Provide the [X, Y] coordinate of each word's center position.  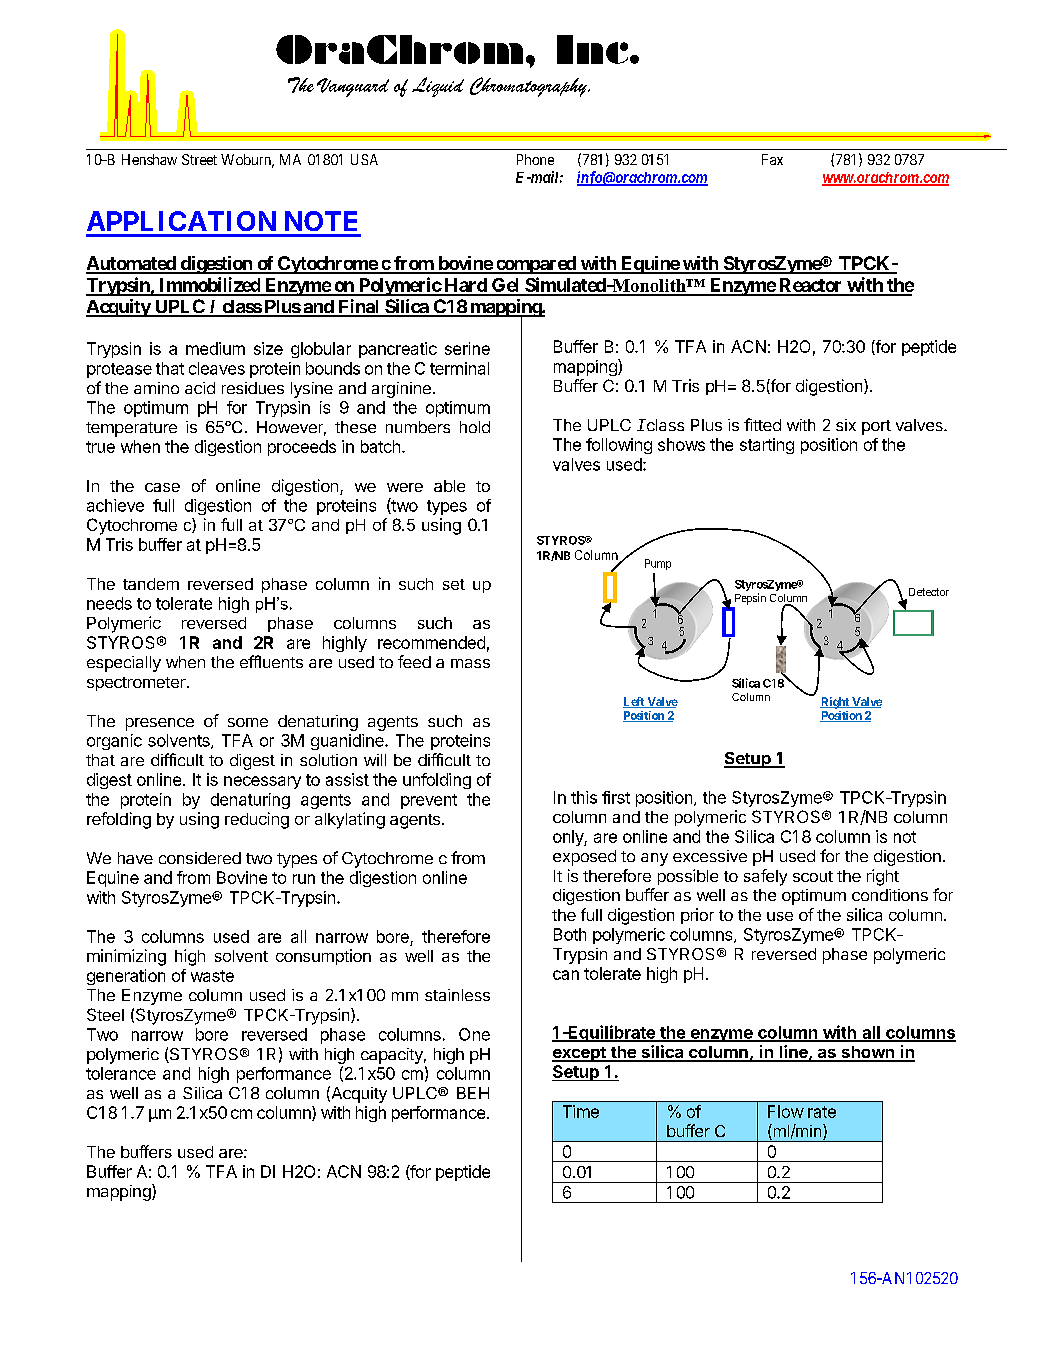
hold [475, 427]
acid [200, 388]
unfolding [437, 781]
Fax [772, 159]
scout [813, 876]
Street [199, 159]
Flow [786, 1111]
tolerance [121, 1073]
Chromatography [529, 87]
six [846, 425]
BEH [473, 1093]
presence [160, 724]
